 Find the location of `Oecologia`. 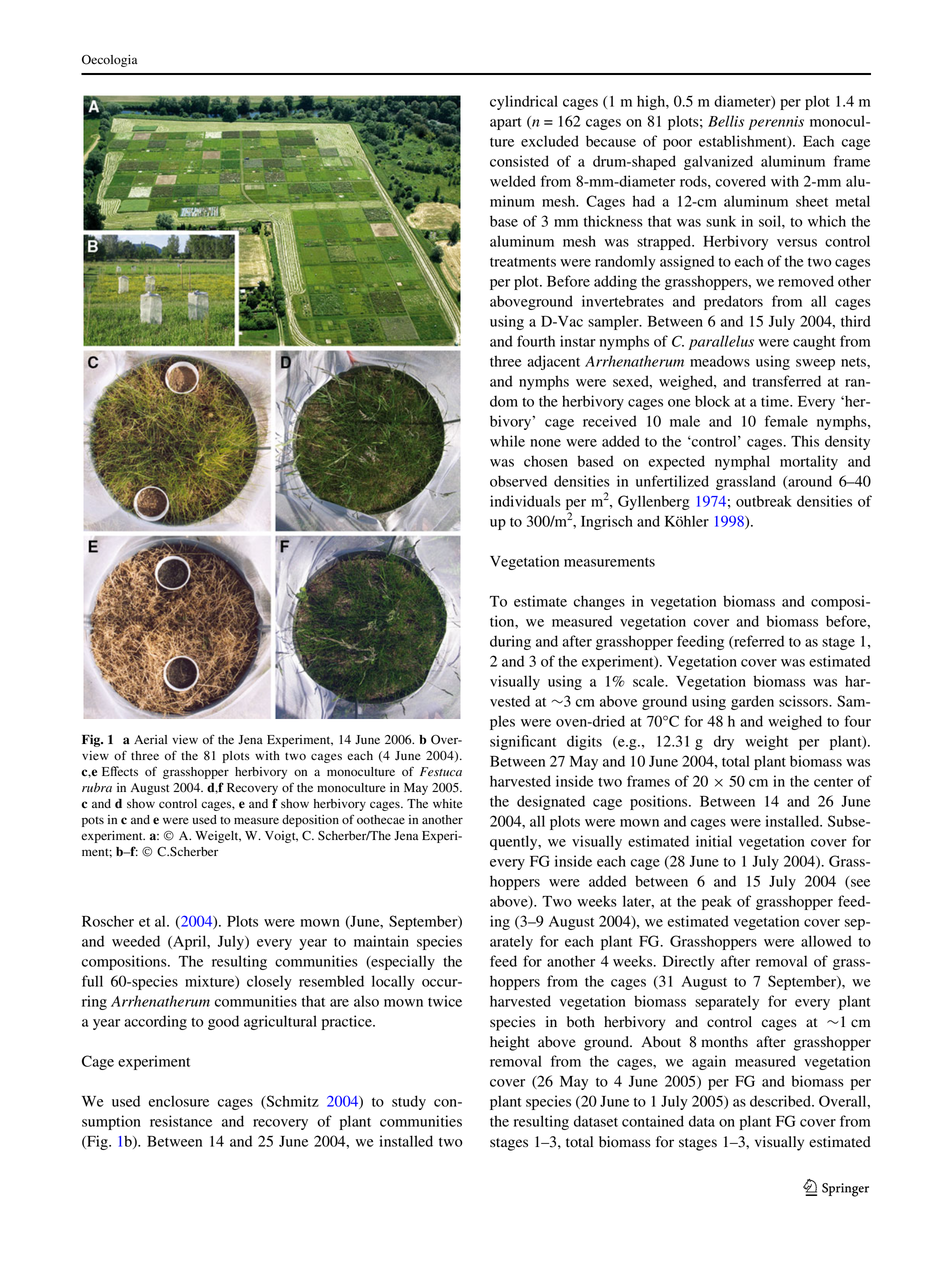

Oecologia is located at coordinates (109, 61).
